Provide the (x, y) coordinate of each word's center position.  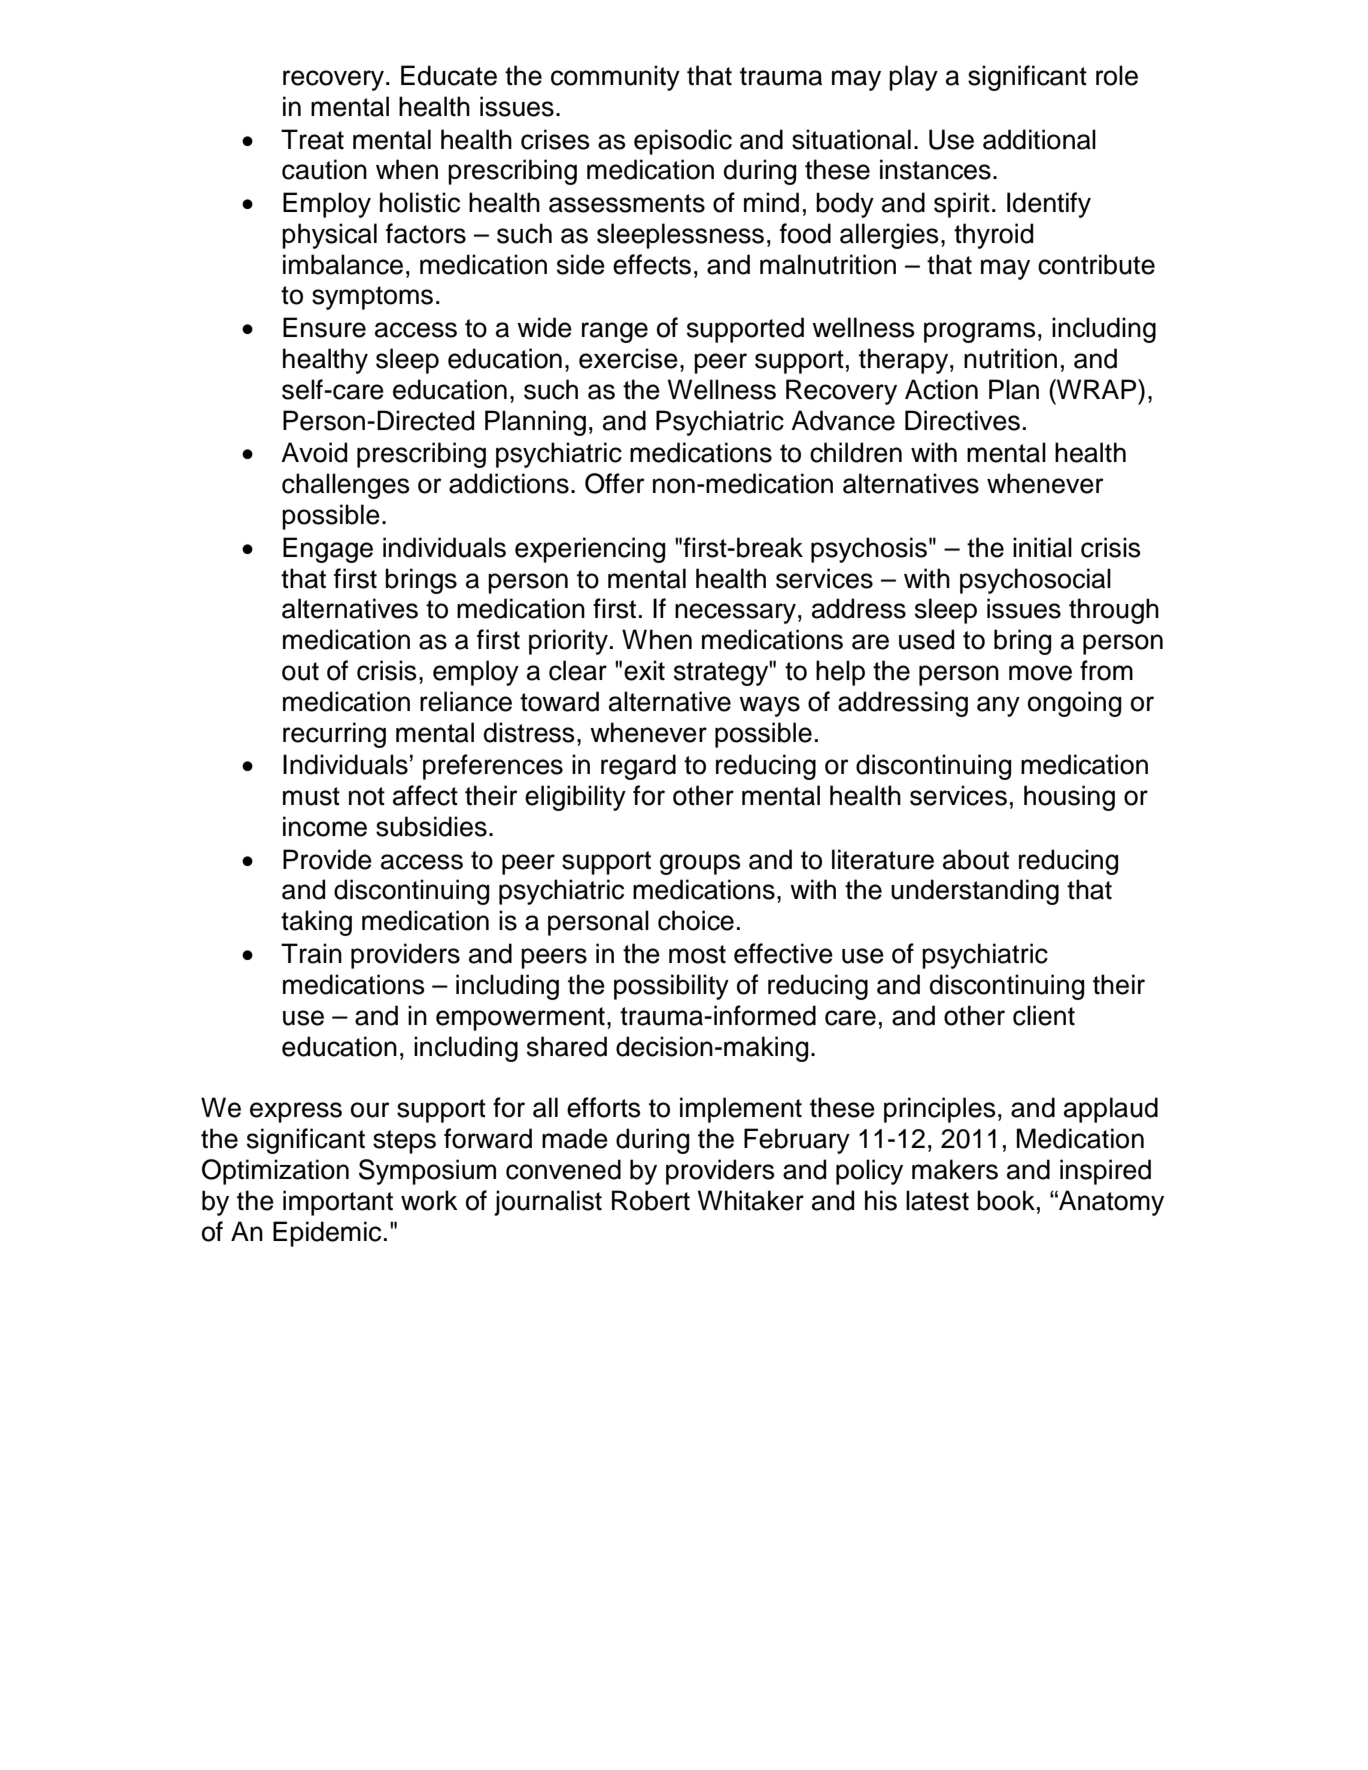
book (1006, 1200)
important (338, 1203)
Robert (651, 1200)
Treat (312, 139)
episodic (683, 142)
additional (1039, 139)
